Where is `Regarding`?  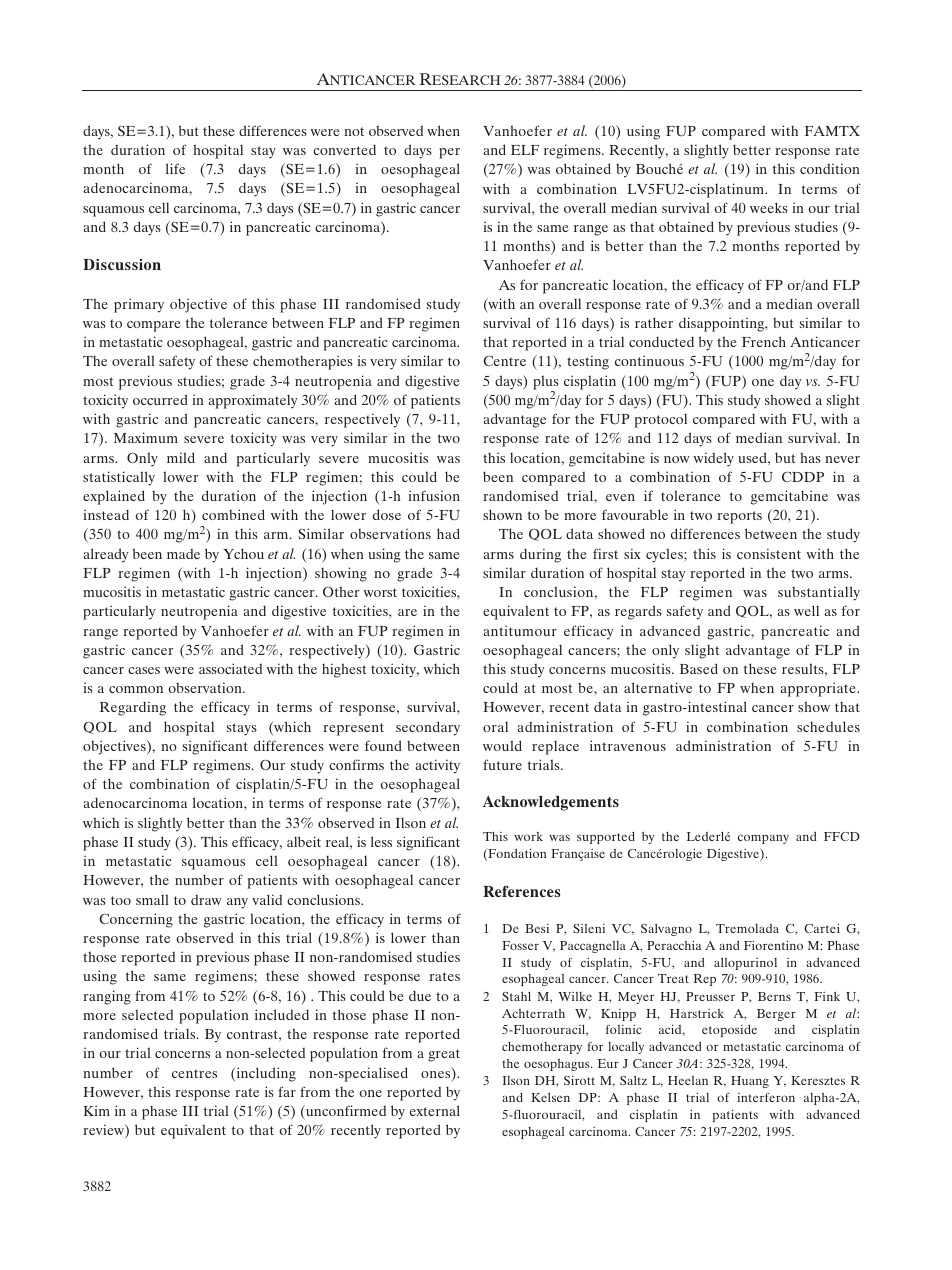 Regarding is located at coordinates (133, 708).
